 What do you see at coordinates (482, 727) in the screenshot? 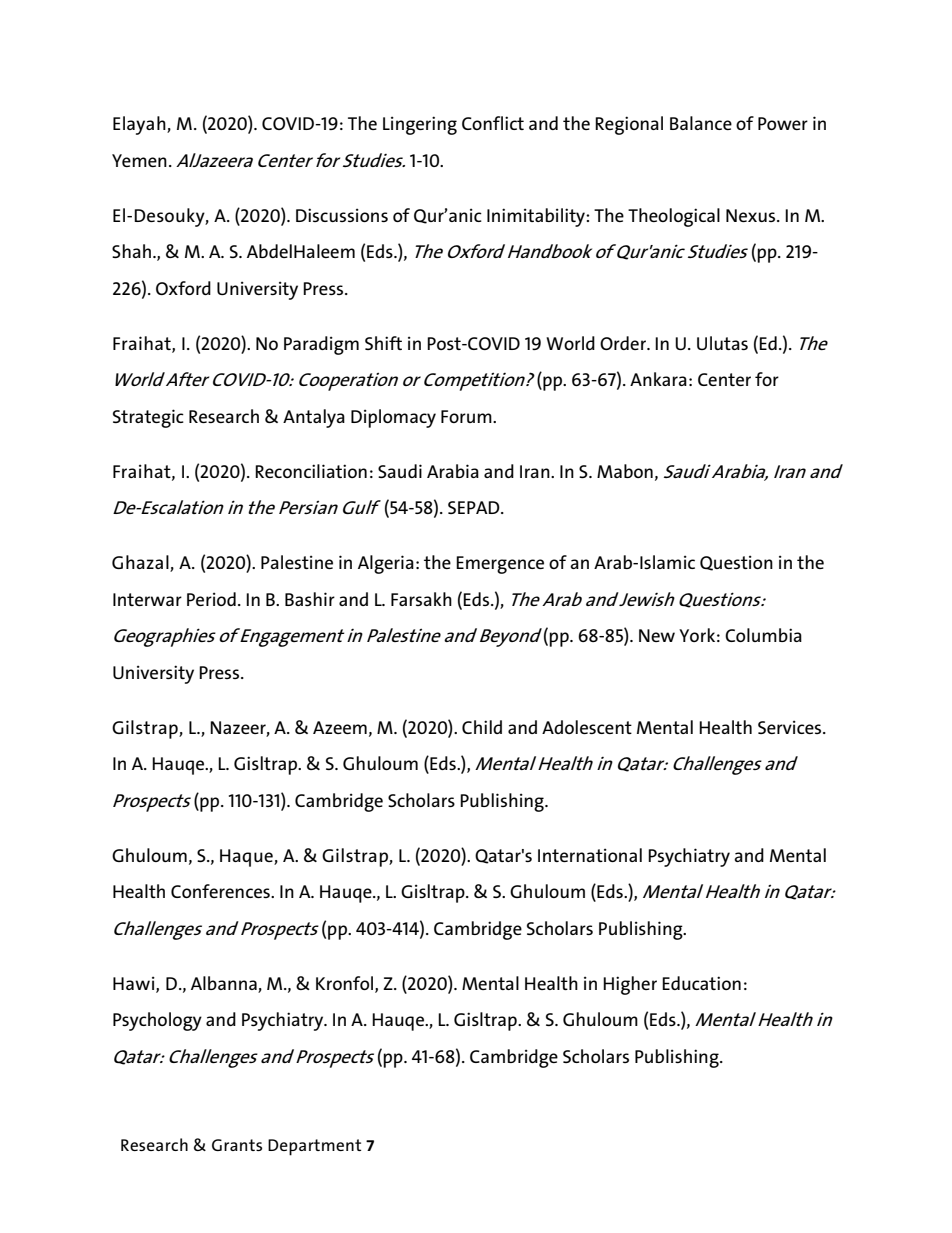
I see `Child` at bounding box center [482, 727].
